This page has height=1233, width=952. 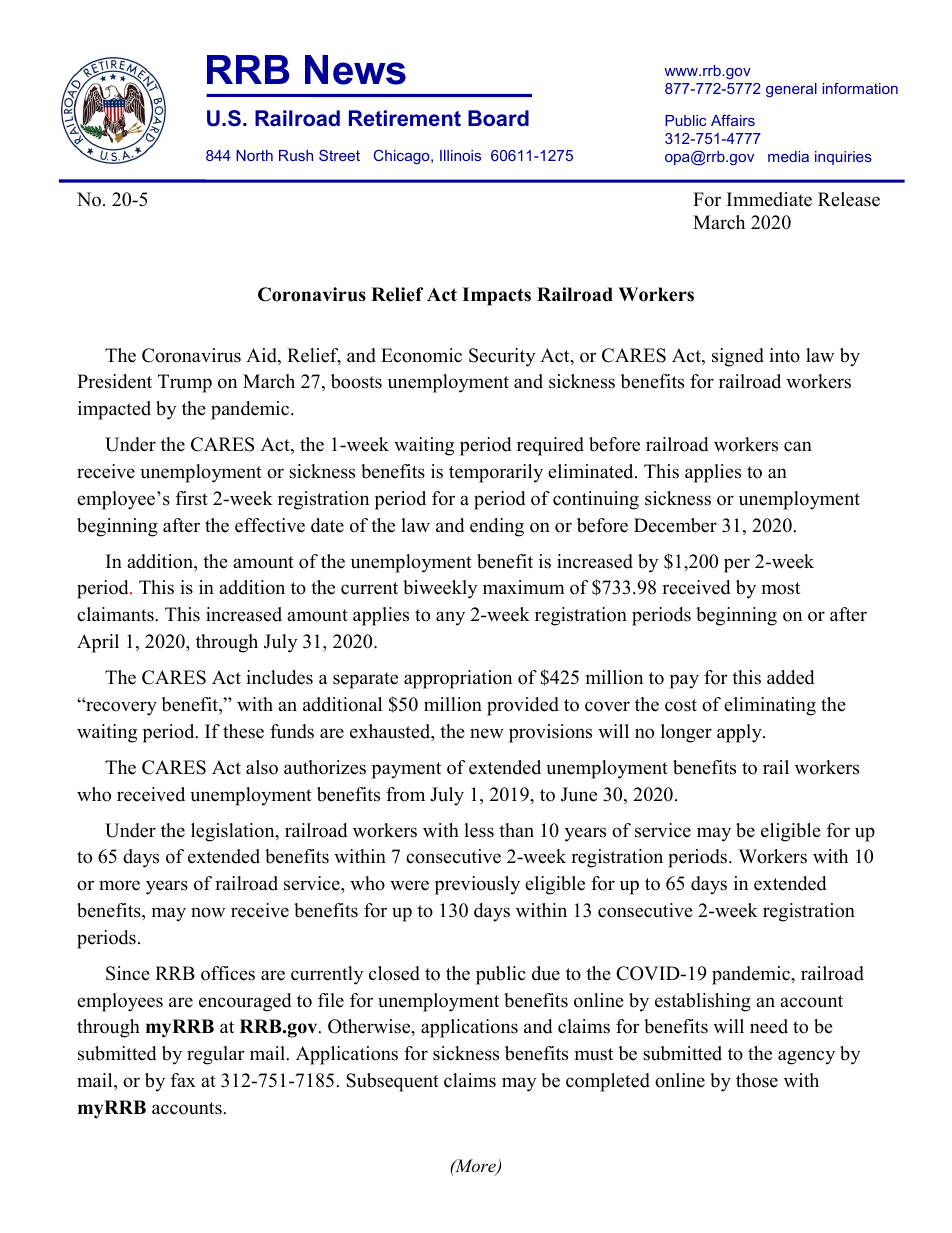 What do you see at coordinates (740, 733) in the page?
I see `apply` at bounding box center [740, 733].
